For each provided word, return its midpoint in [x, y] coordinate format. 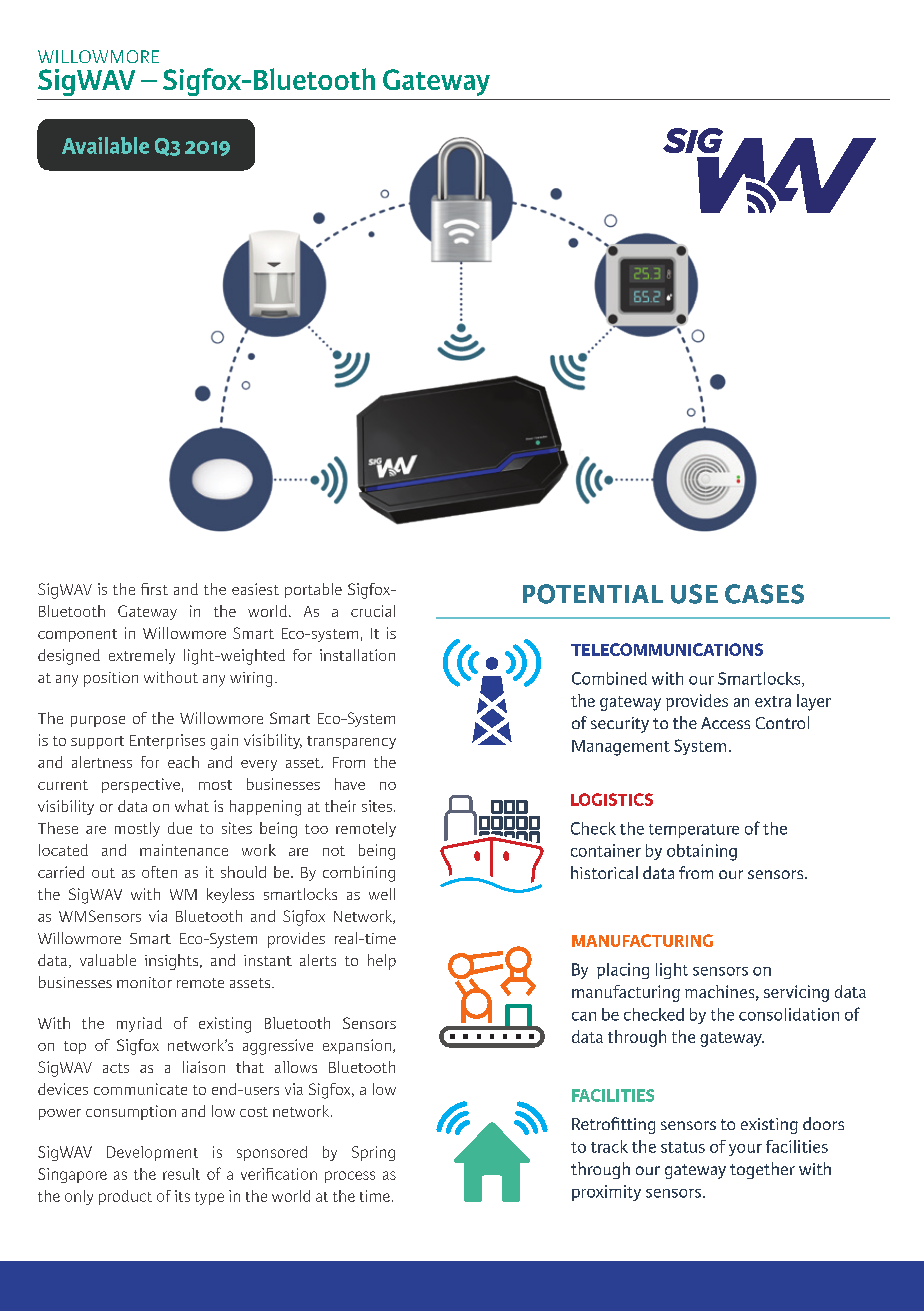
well [382, 894]
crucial [373, 611]
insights [171, 962]
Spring [373, 1153]
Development [152, 1153]
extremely [142, 656]
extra [773, 701]
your [745, 1150]
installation [357, 655]
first [154, 589]
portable [313, 590]
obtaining [702, 852]
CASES [764, 594]
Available [105, 145]
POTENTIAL [593, 594]
